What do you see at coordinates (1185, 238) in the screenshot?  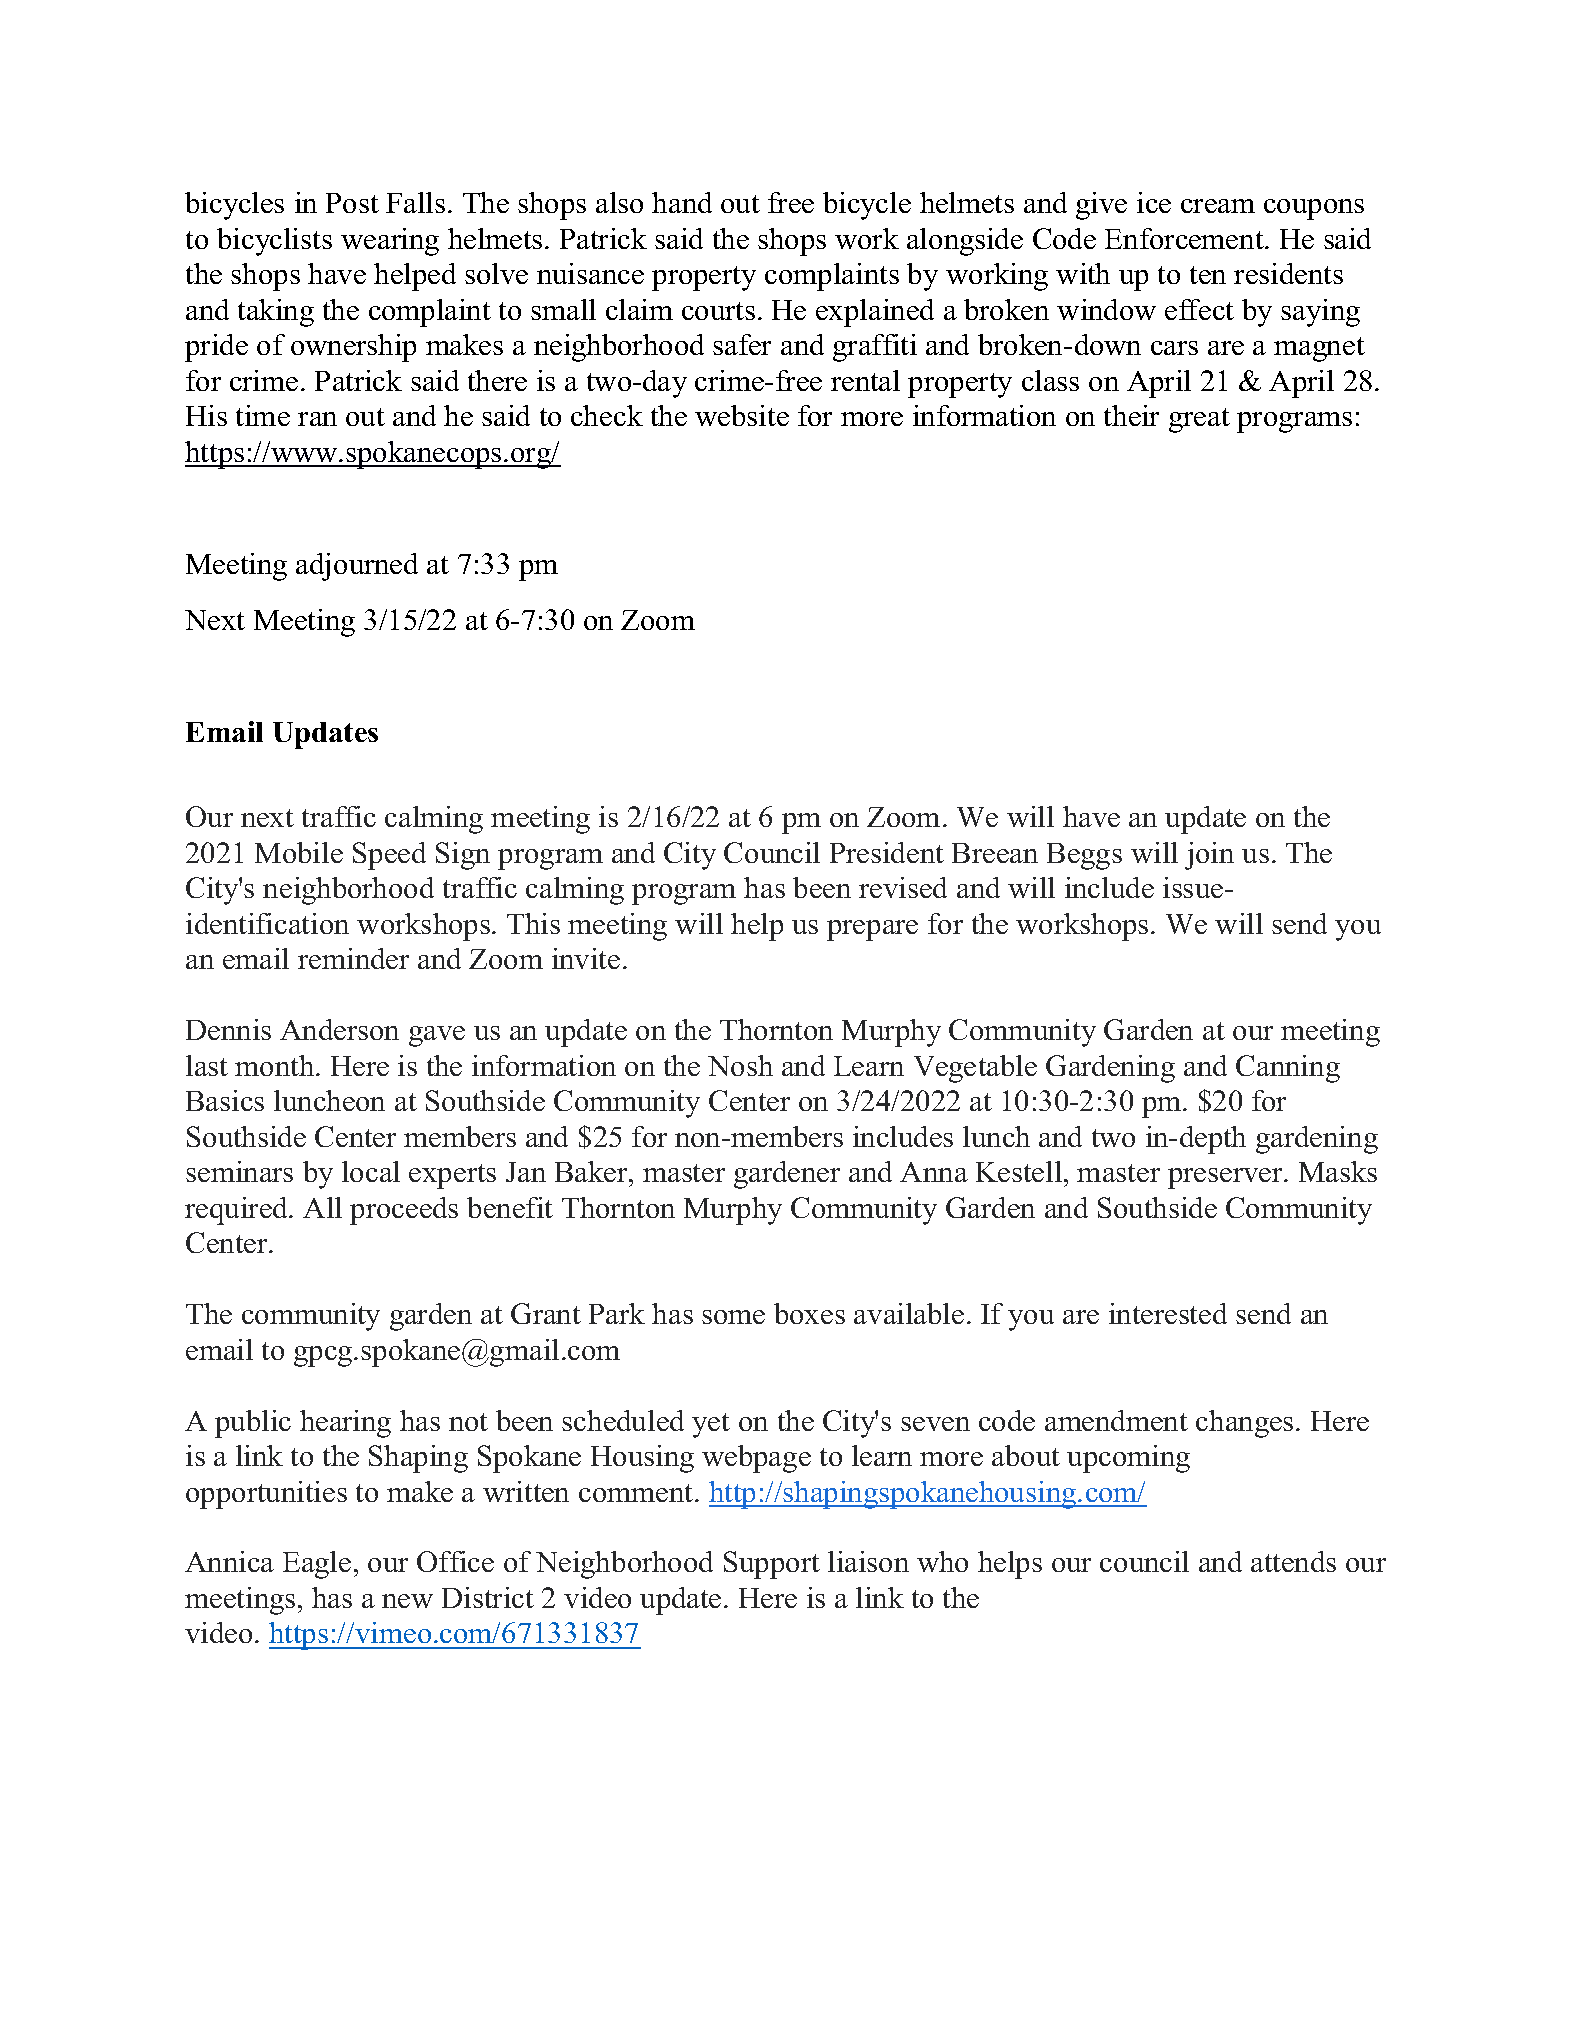 I see `Enforcement` at bounding box center [1185, 238].
